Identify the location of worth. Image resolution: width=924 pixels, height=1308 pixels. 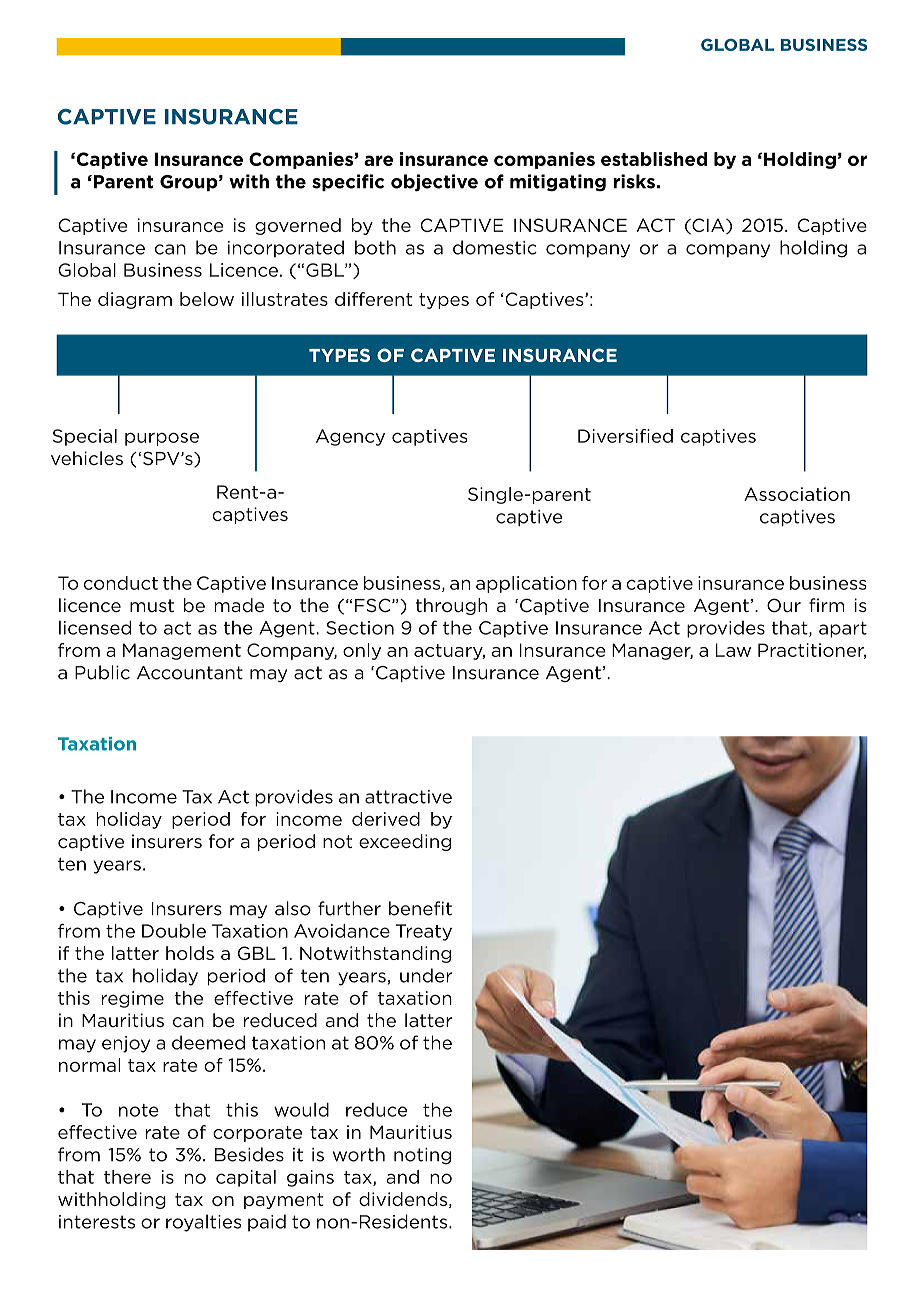
(359, 1154).
